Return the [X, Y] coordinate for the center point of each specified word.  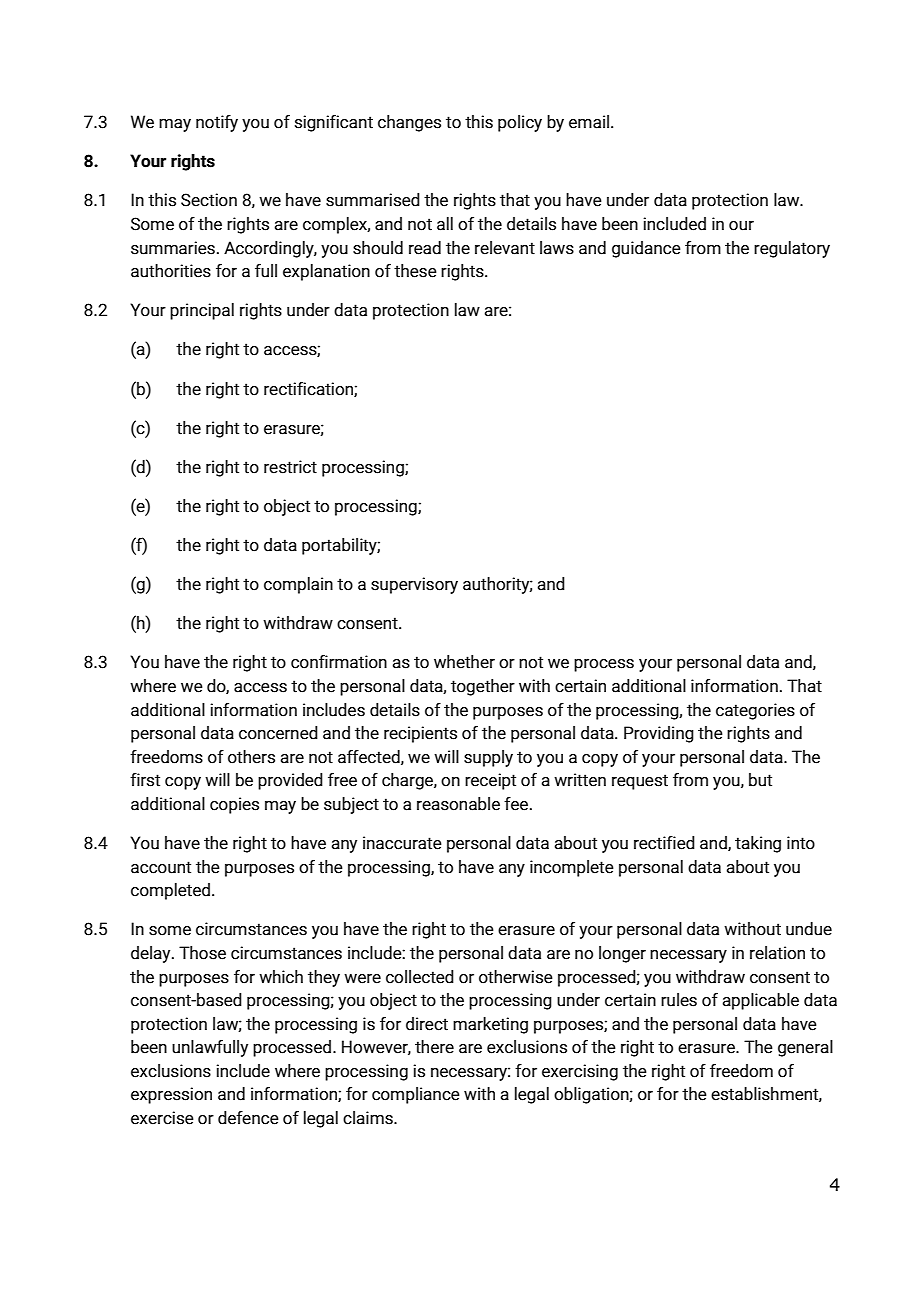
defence [248, 1118]
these [415, 271]
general [805, 1048]
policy [520, 123]
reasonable [458, 804]
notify [217, 123]
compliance [416, 1095]
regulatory [792, 249]
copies [234, 805]
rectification [309, 389]
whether [464, 662]
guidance [646, 249]
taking [758, 844]
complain [298, 585]
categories [755, 711]
